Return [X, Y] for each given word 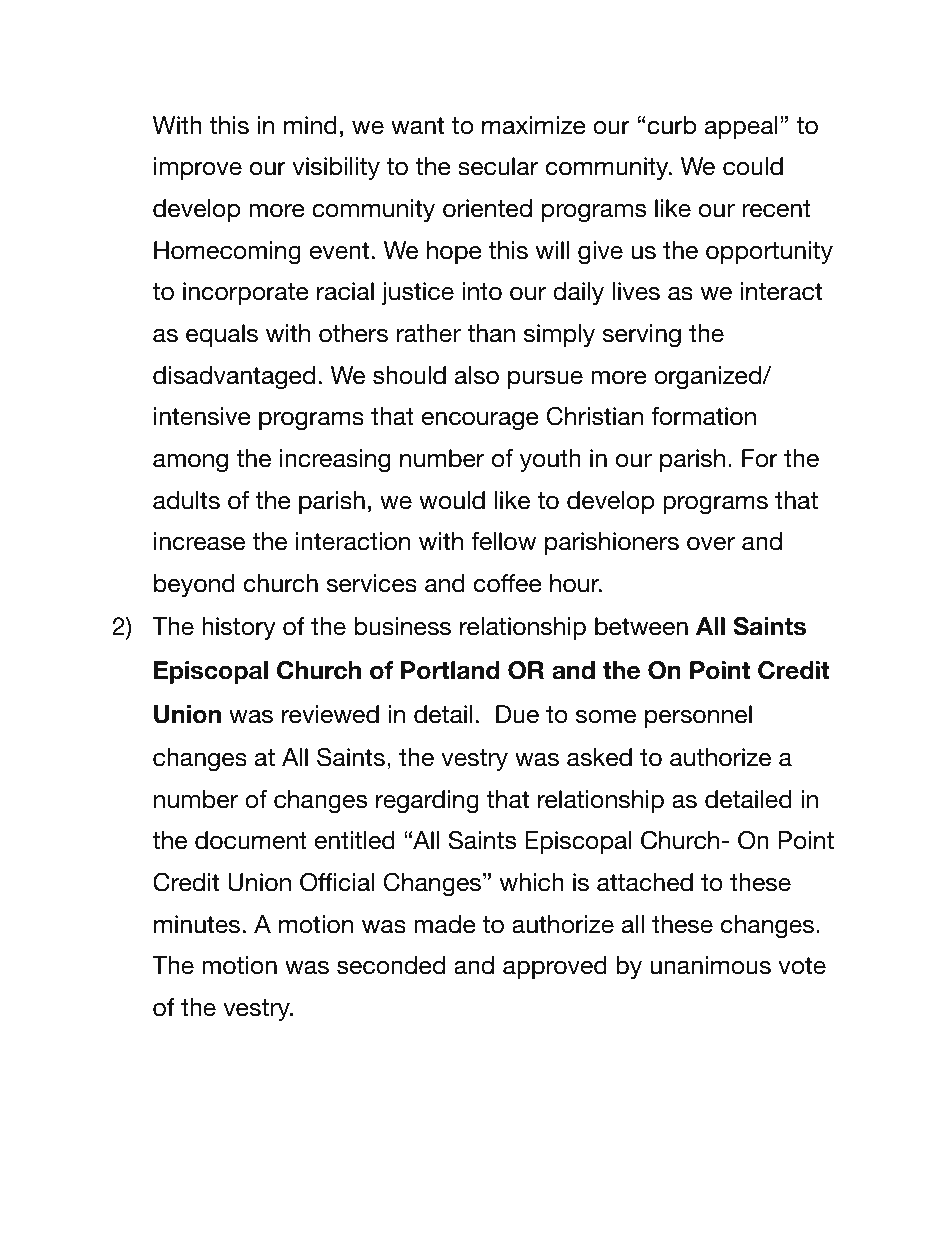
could [753, 166]
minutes [197, 924]
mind [310, 125]
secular [498, 166]
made [445, 924]
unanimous [711, 965]
